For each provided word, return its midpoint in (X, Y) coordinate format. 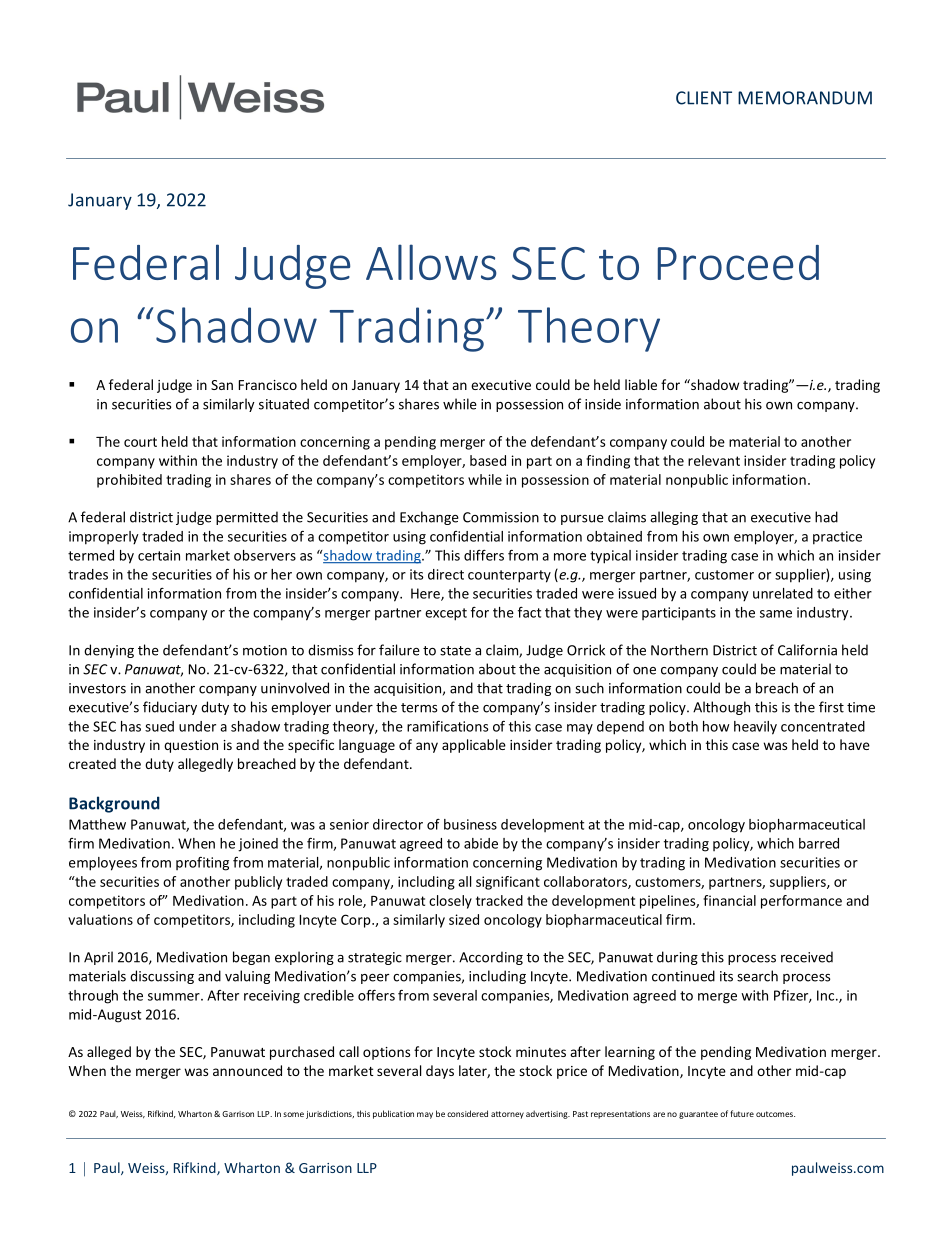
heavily (755, 728)
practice (837, 538)
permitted (247, 518)
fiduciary (170, 708)
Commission (501, 517)
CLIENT (704, 98)
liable (641, 384)
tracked (499, 900)
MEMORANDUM (805, 98)
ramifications (448, 726)
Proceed (738, 262)
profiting (202, 864)
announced (247, 1070)
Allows (431, 262)
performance (801, 902)
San (222, 385)
